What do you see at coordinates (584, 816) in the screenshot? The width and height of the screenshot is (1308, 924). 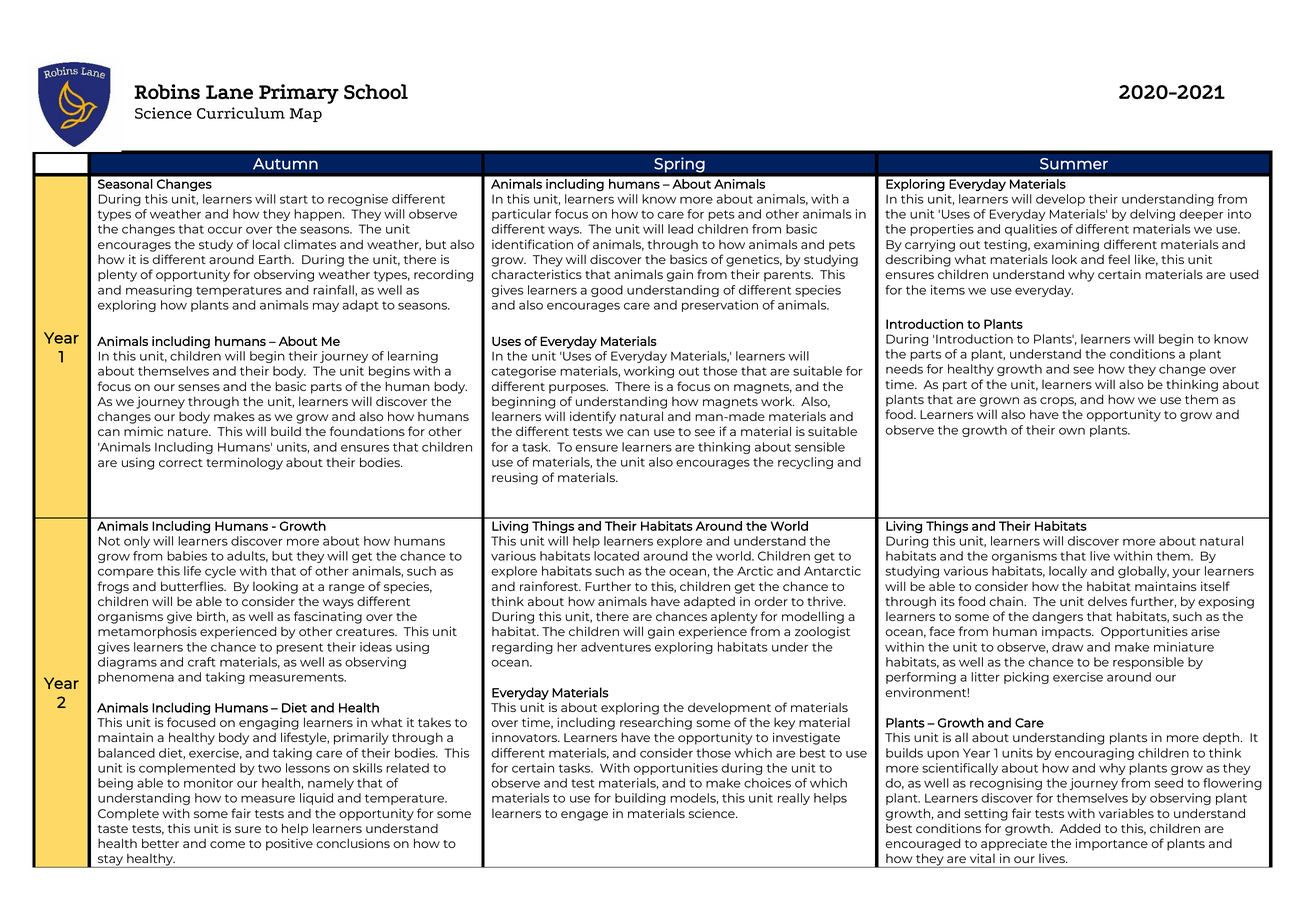 I see `engage` at bounding box center [584, 816].
